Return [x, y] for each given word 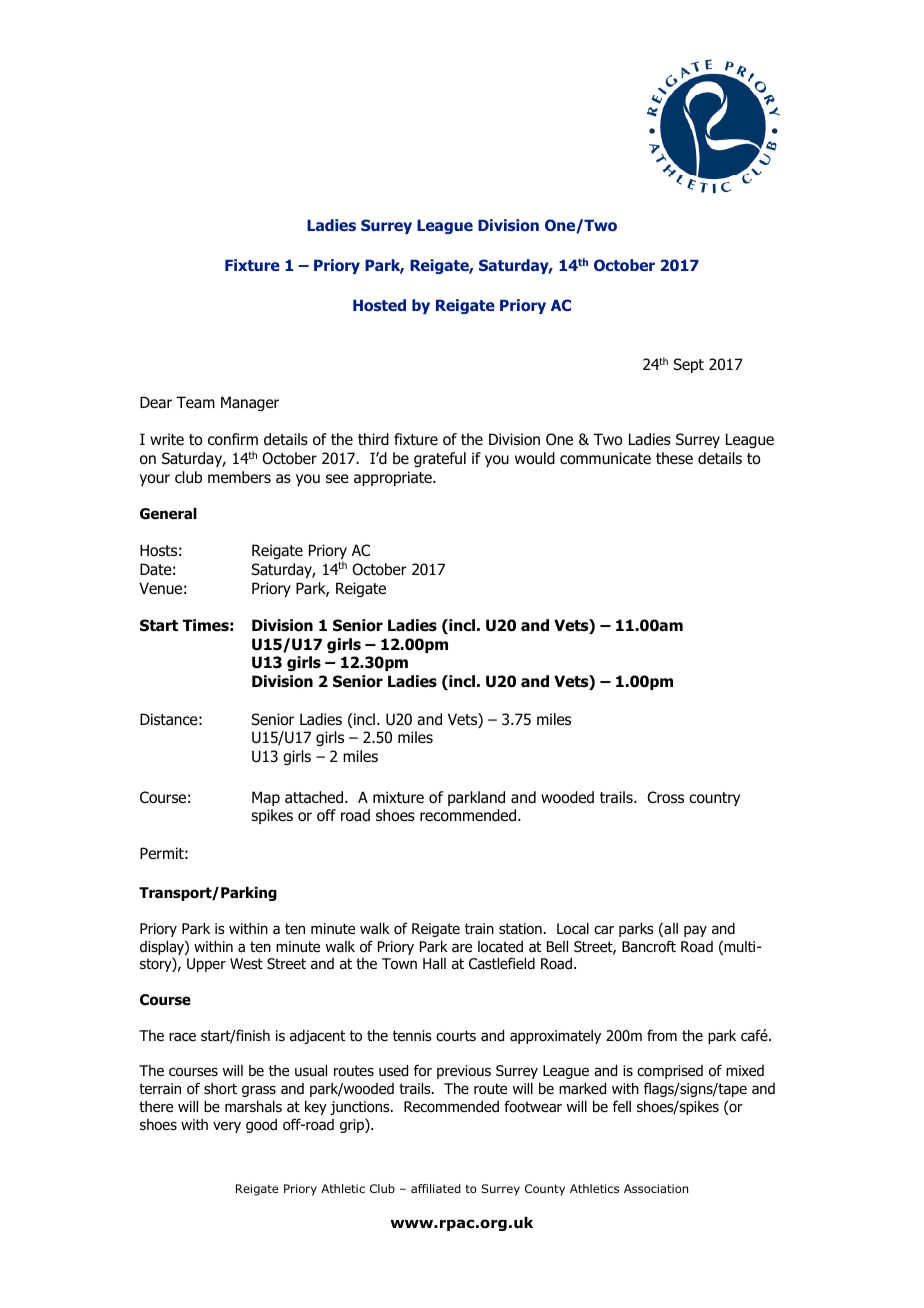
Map [266, 798]
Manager [250, 403]
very [227, 1127]
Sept [689, 365]
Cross [665, 797]
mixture [398, 797]
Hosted [379, 305]
